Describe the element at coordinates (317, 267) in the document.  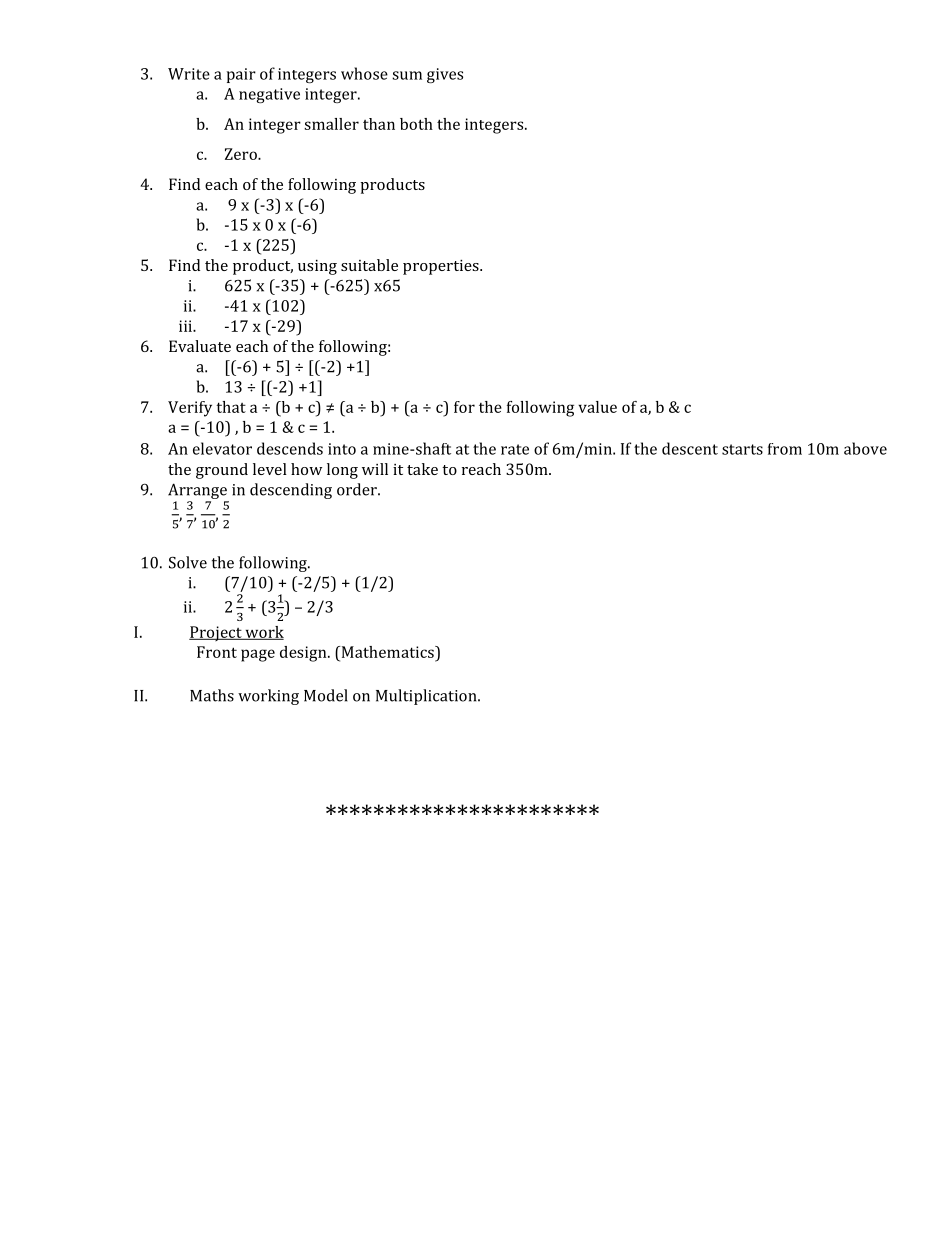
I see `using` at that location.
